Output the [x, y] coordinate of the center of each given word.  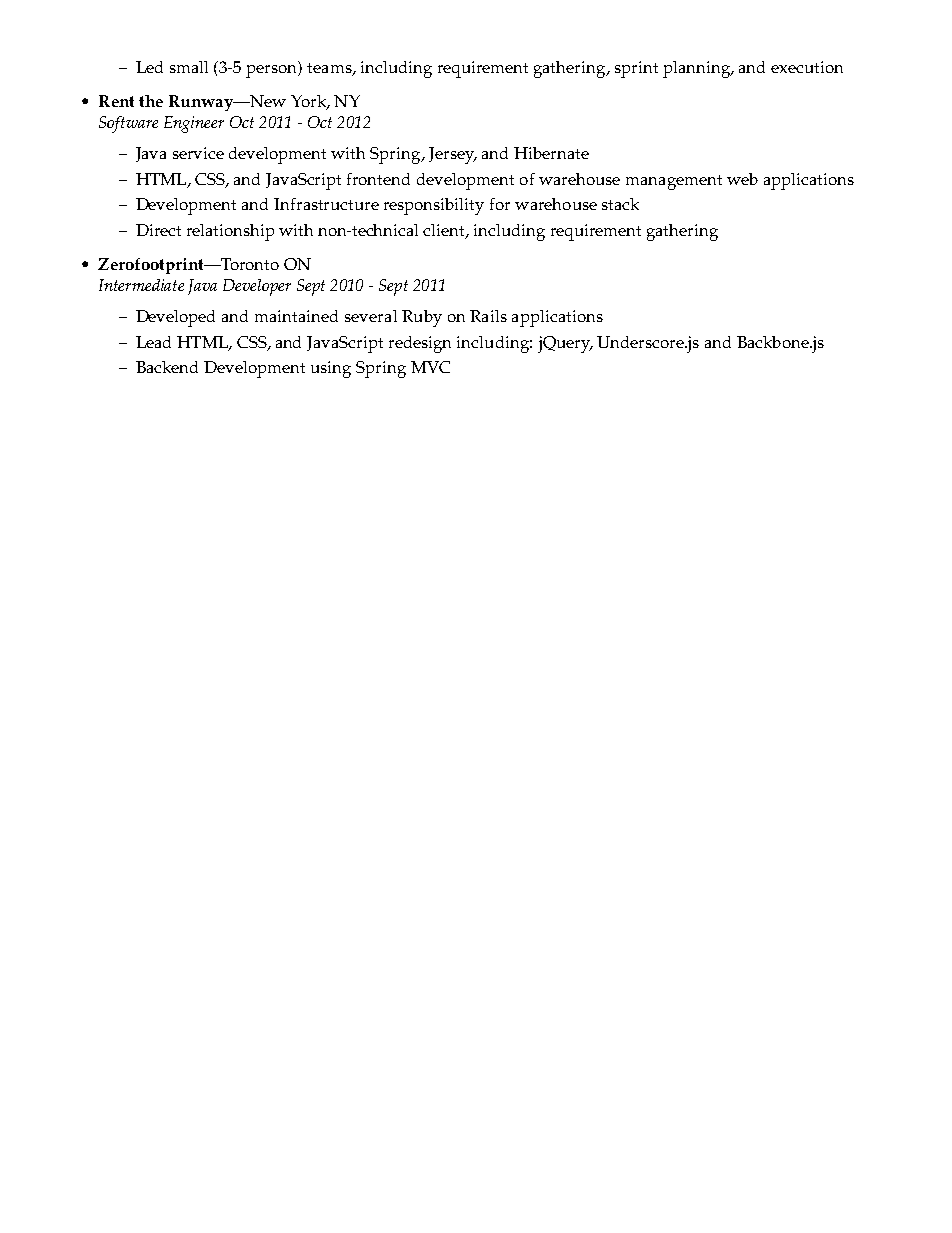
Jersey [453, 155]
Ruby [422, 318]
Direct [158, 230]
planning [698, 69]
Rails [488, 316]
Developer [257, 287]
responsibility [434, 206]
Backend [167, 367]
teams [330, 69]
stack [620, 204]
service [198, 153]
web [742, 179]
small [189, 67]
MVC [430, 367]
